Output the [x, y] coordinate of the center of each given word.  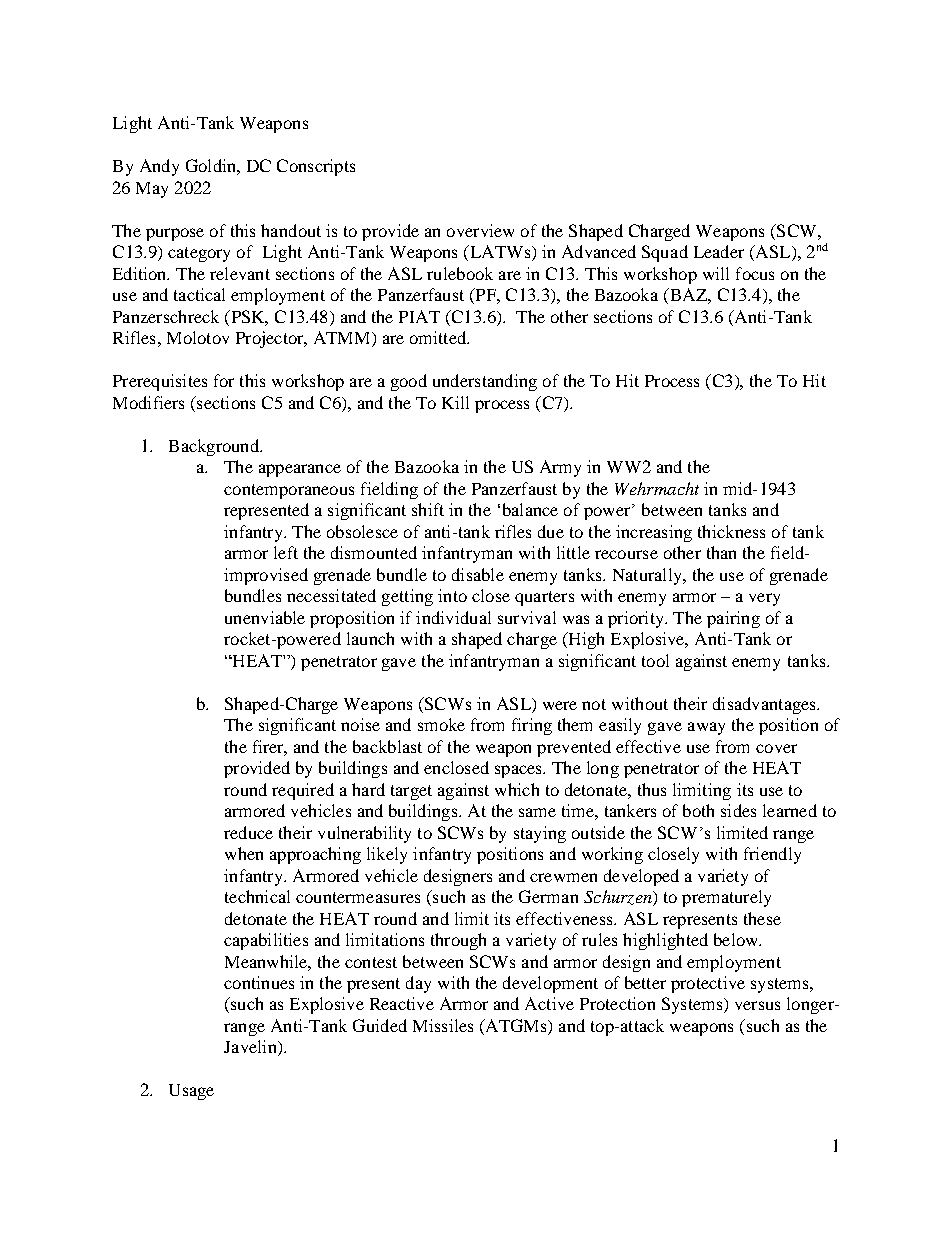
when [244, 853]
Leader [719, 251]
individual [453, 617]
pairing [733, 619]
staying [540, 834]
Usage [191, 1092]
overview [480, 230]
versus [757, 1005]
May [152, 190]
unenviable [265, 617]
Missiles [443, 1025]
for [224, 380]
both [698, 810]
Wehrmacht [657, 488]
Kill [455, 402]
